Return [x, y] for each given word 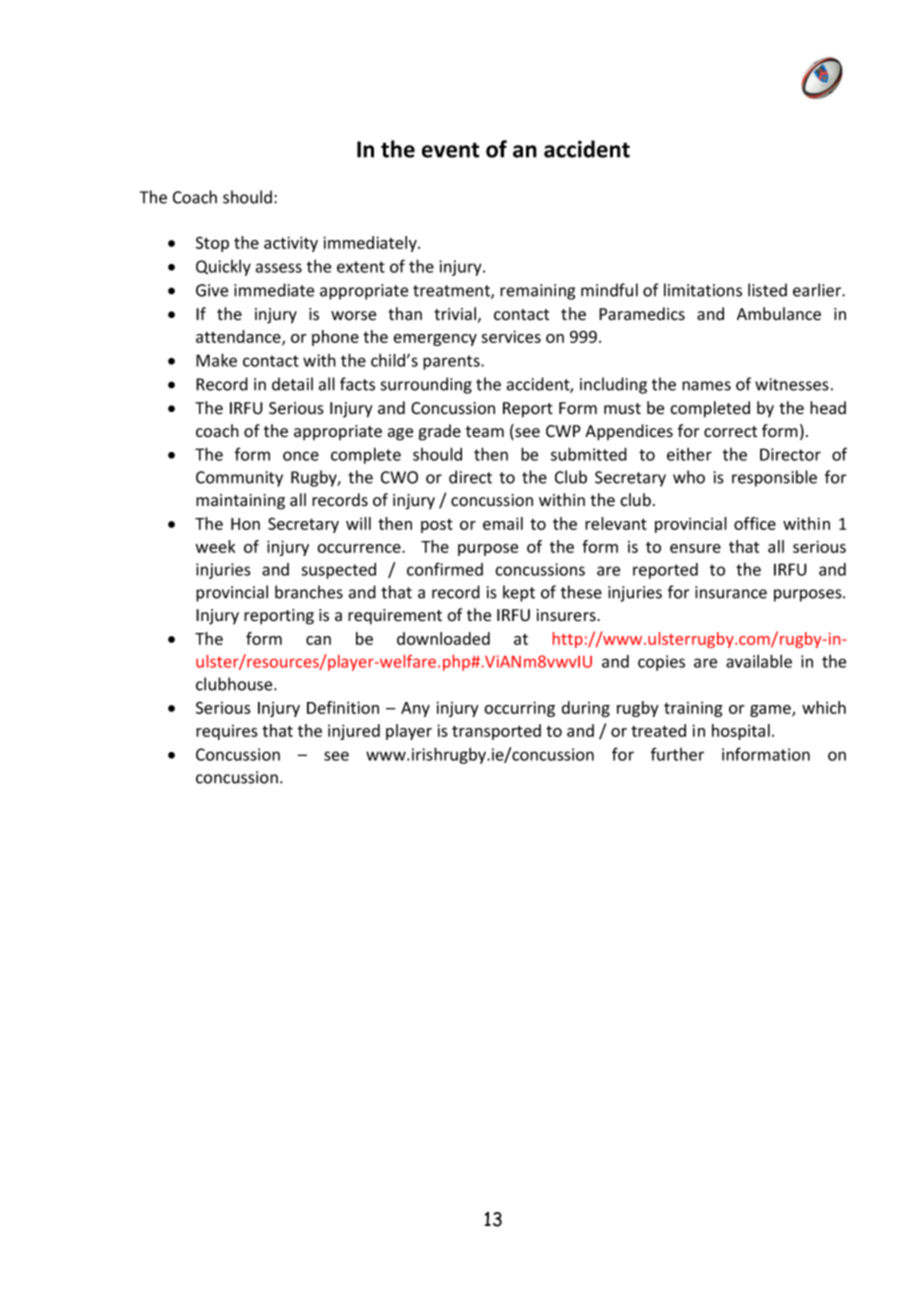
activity [291, 244]
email [503, 523]
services [511, 336]
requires [227, 732]
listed [767, 290]
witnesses [792, 384]
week [215, 546]
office [755, 523]
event [450, 150]
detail [292, 384]
